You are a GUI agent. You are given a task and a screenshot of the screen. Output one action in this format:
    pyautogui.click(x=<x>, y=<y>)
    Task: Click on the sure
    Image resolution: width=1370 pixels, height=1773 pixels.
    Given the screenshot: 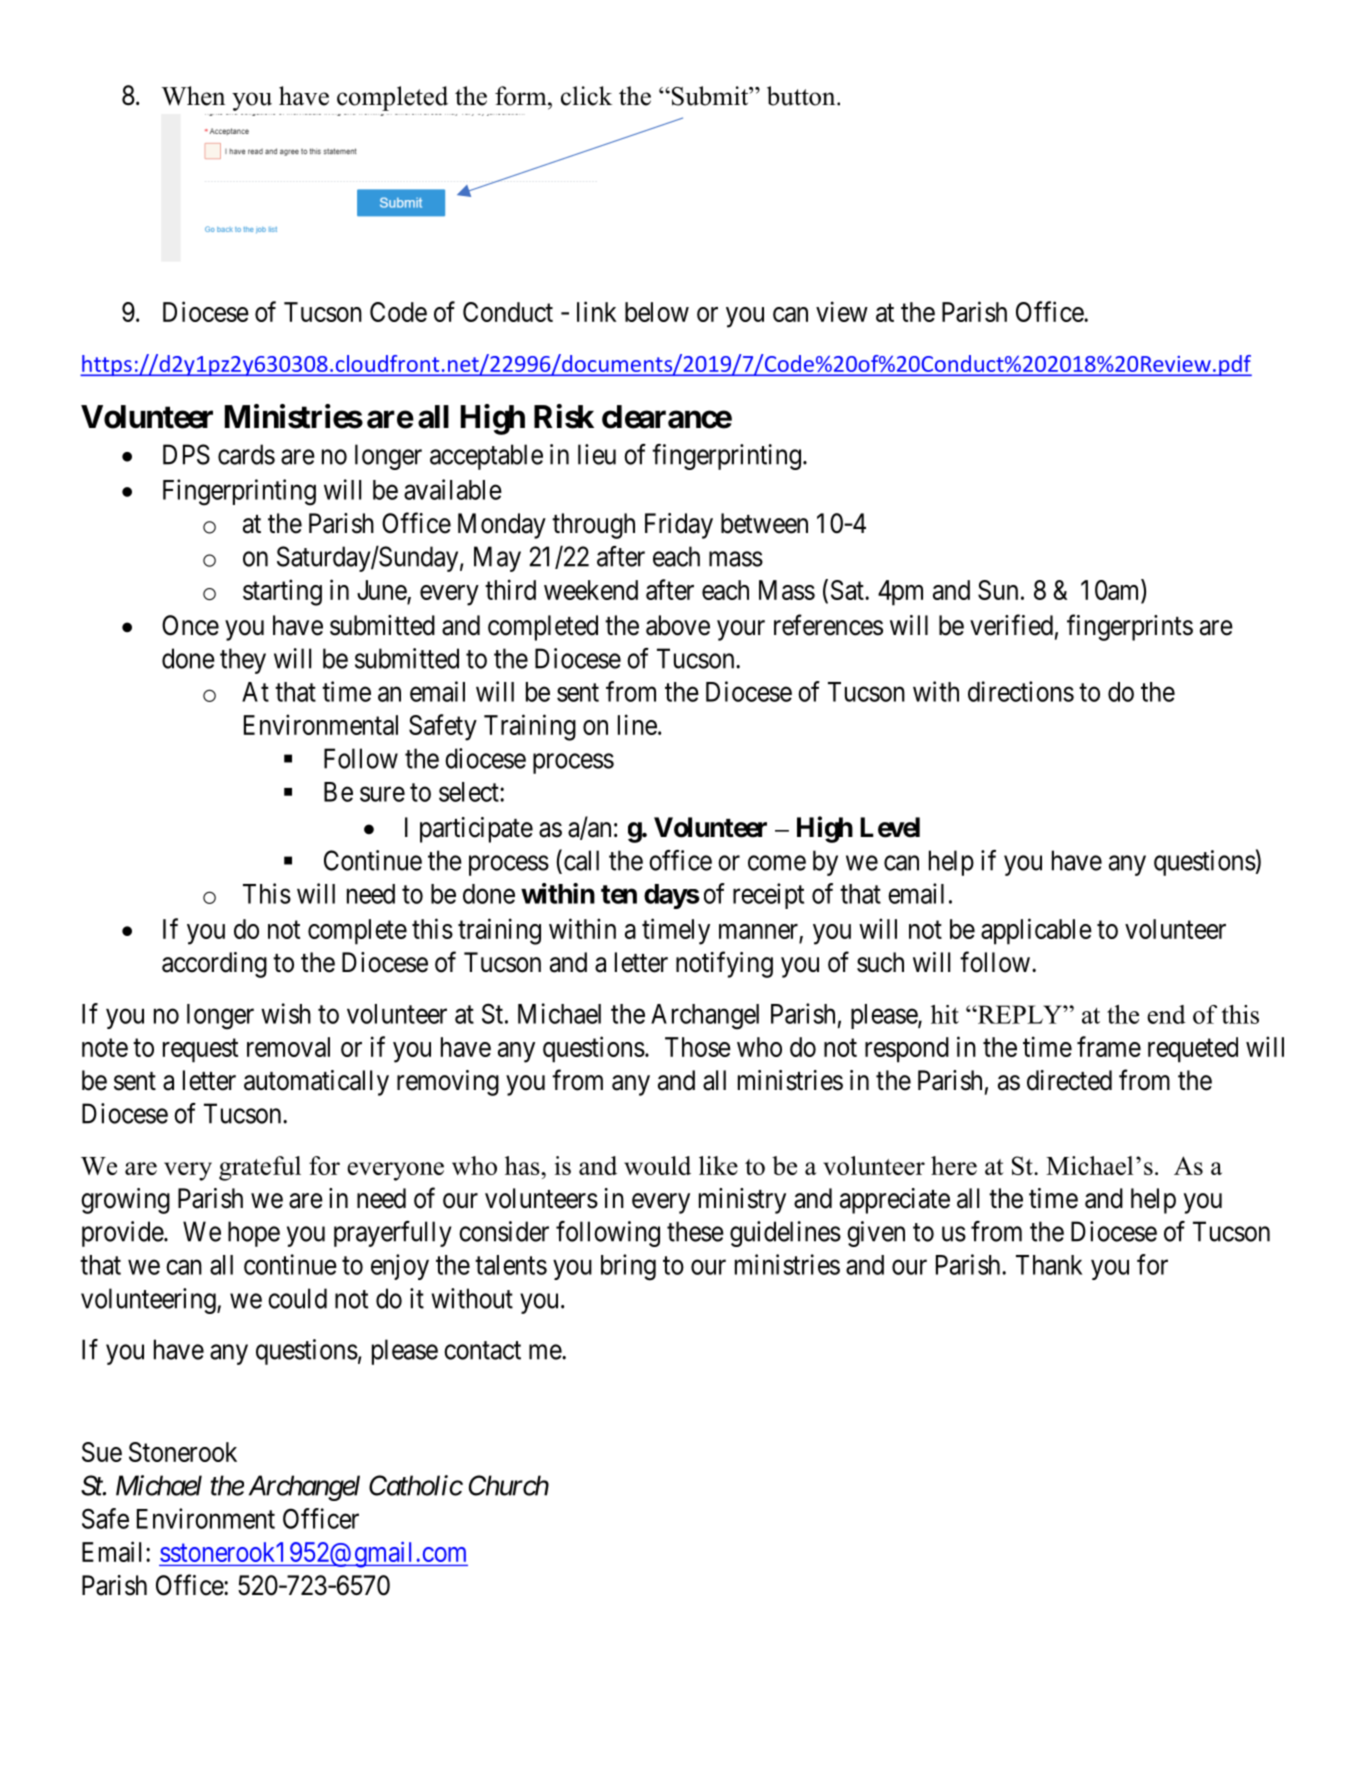 What is the action you would take?
    pyautogui.click(x=382, y=794)
